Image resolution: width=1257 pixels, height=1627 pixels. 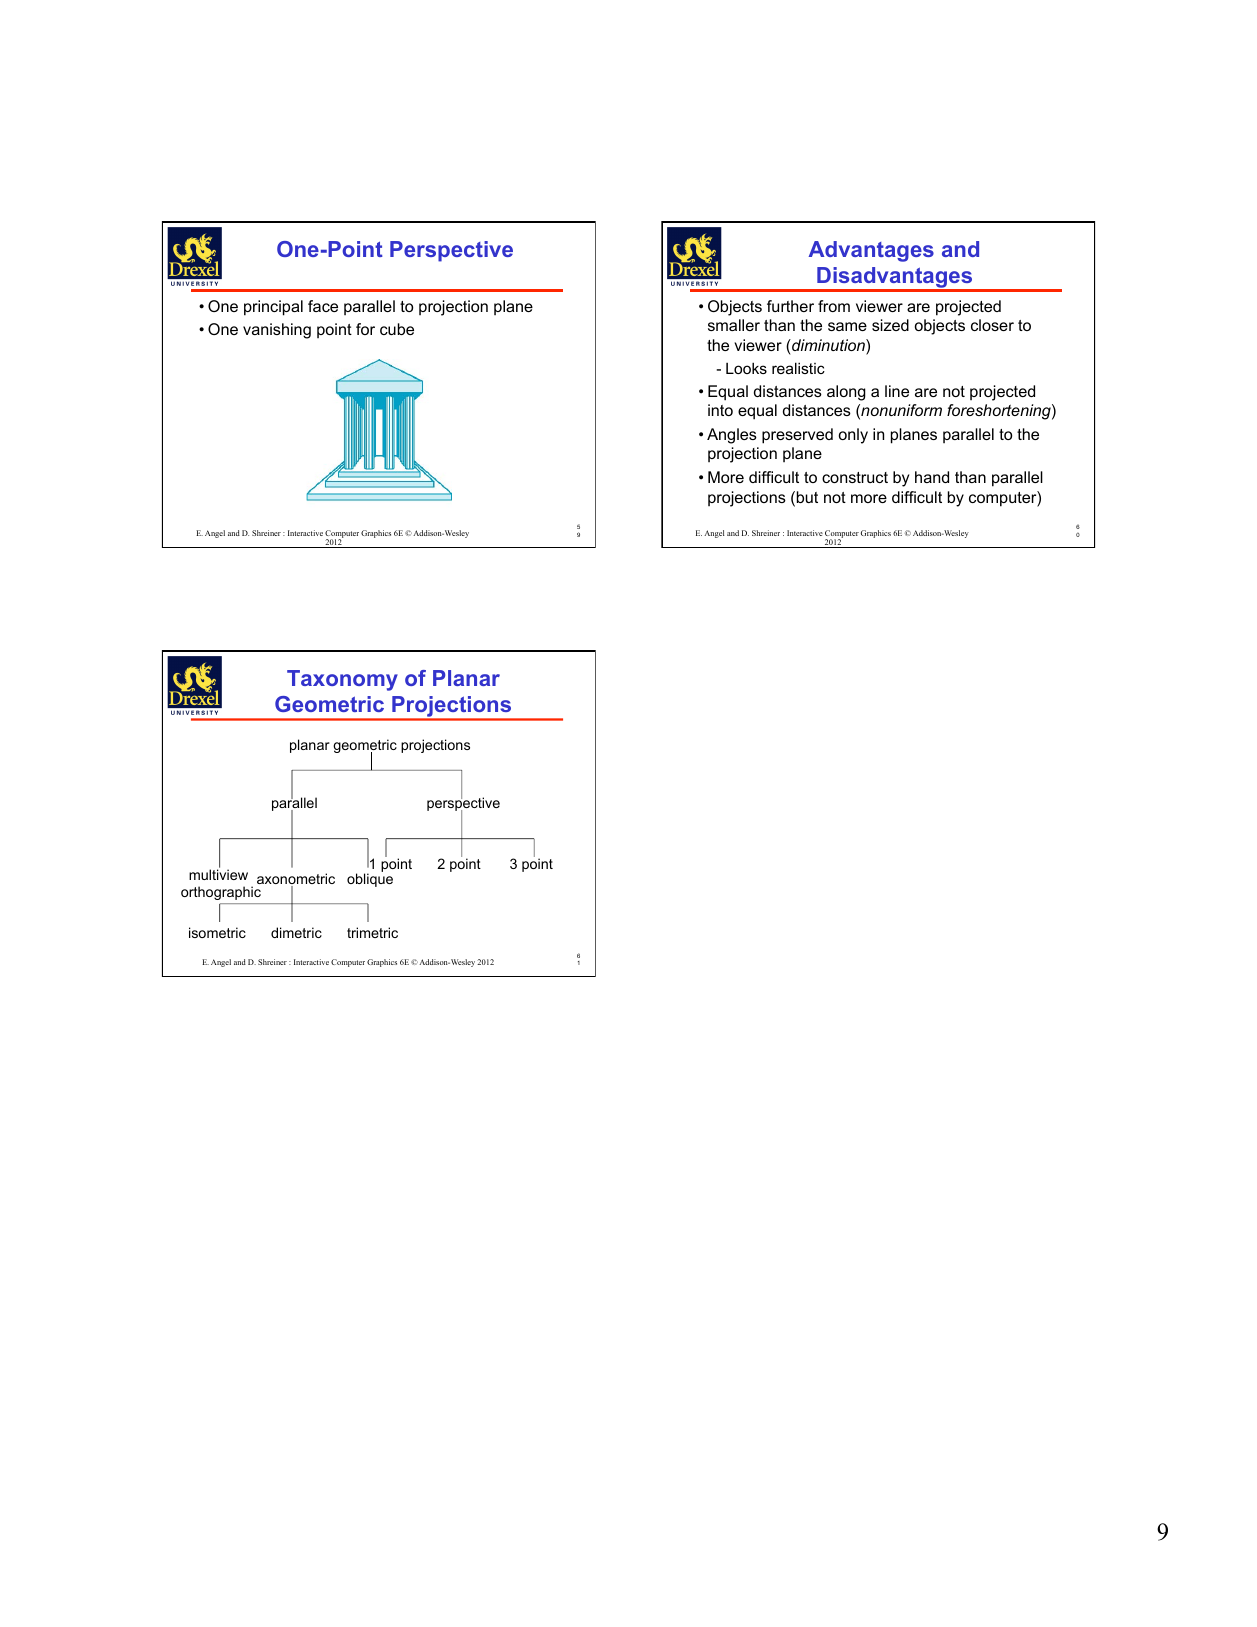 What do you see at coordinates (734, 325) in the page?
I see `smaller` at bounding box center [734, 325].
